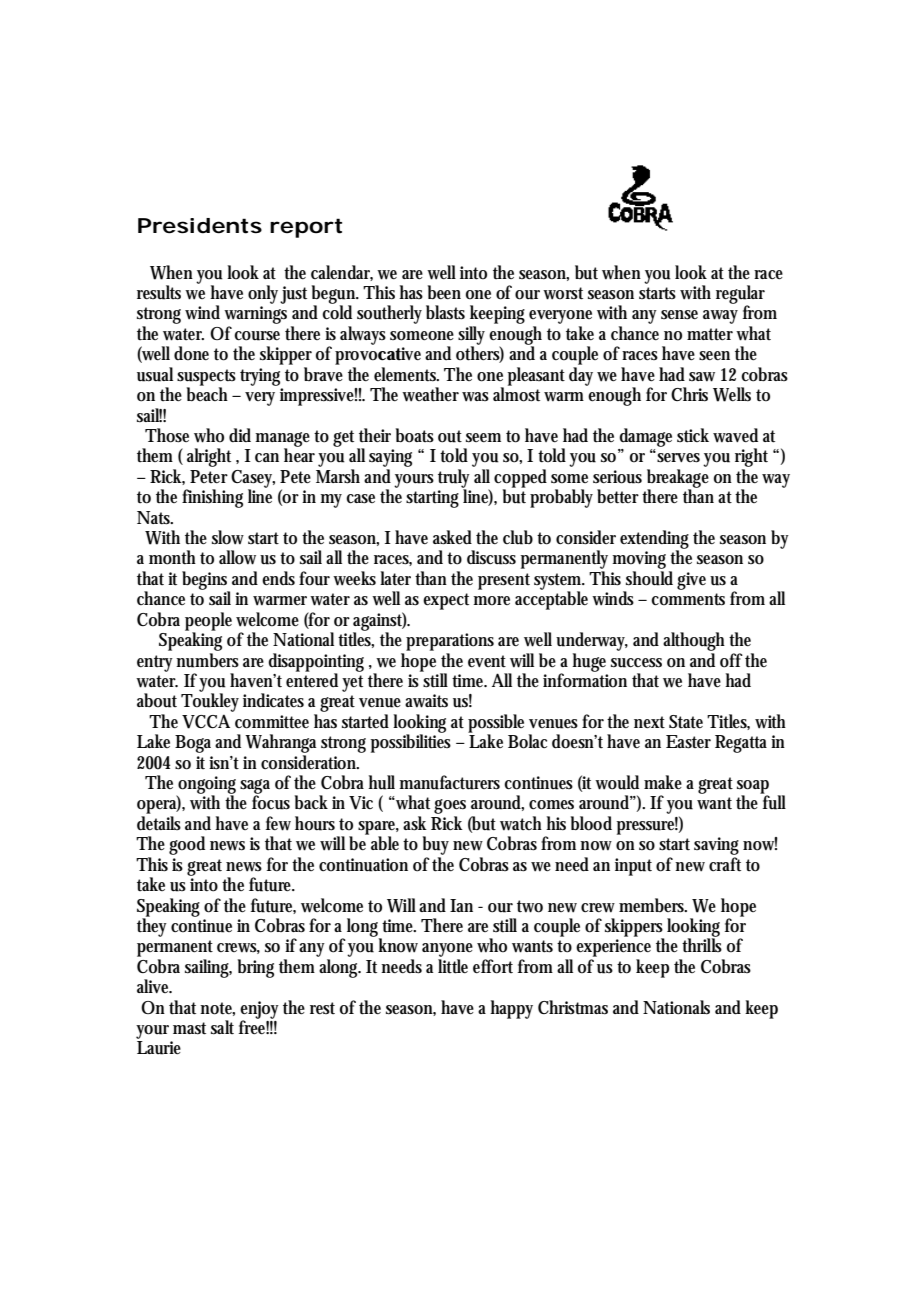 The width and height of the screenshot is (924, 1307). What do you see at coordinates (240, 435) in the screenshot?
I see `did` at bounding box center [240, 435].
